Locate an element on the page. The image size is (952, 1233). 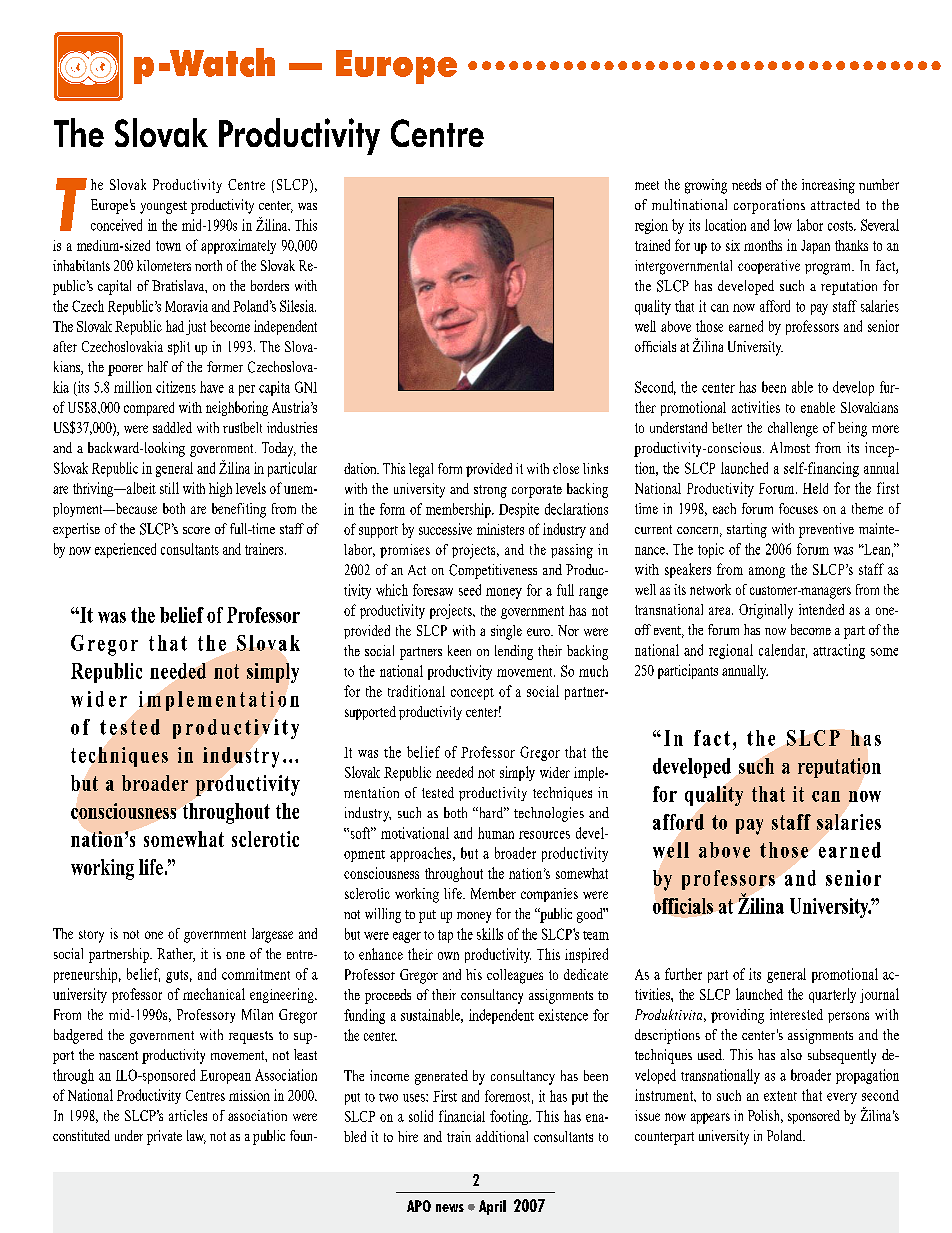
meet is located at coordinates (647, 185).
